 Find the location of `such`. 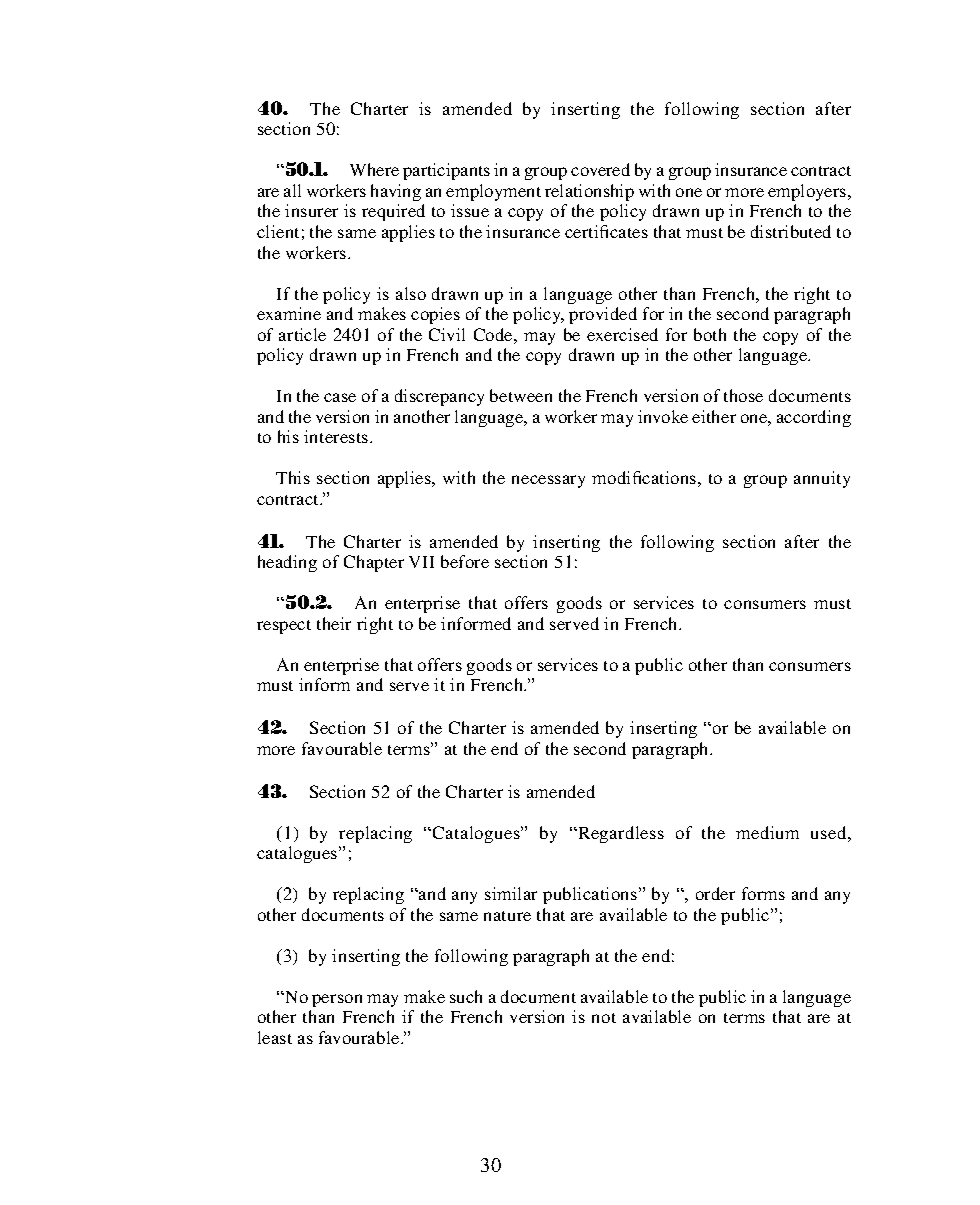

such is located at coordinates (466, 996).
